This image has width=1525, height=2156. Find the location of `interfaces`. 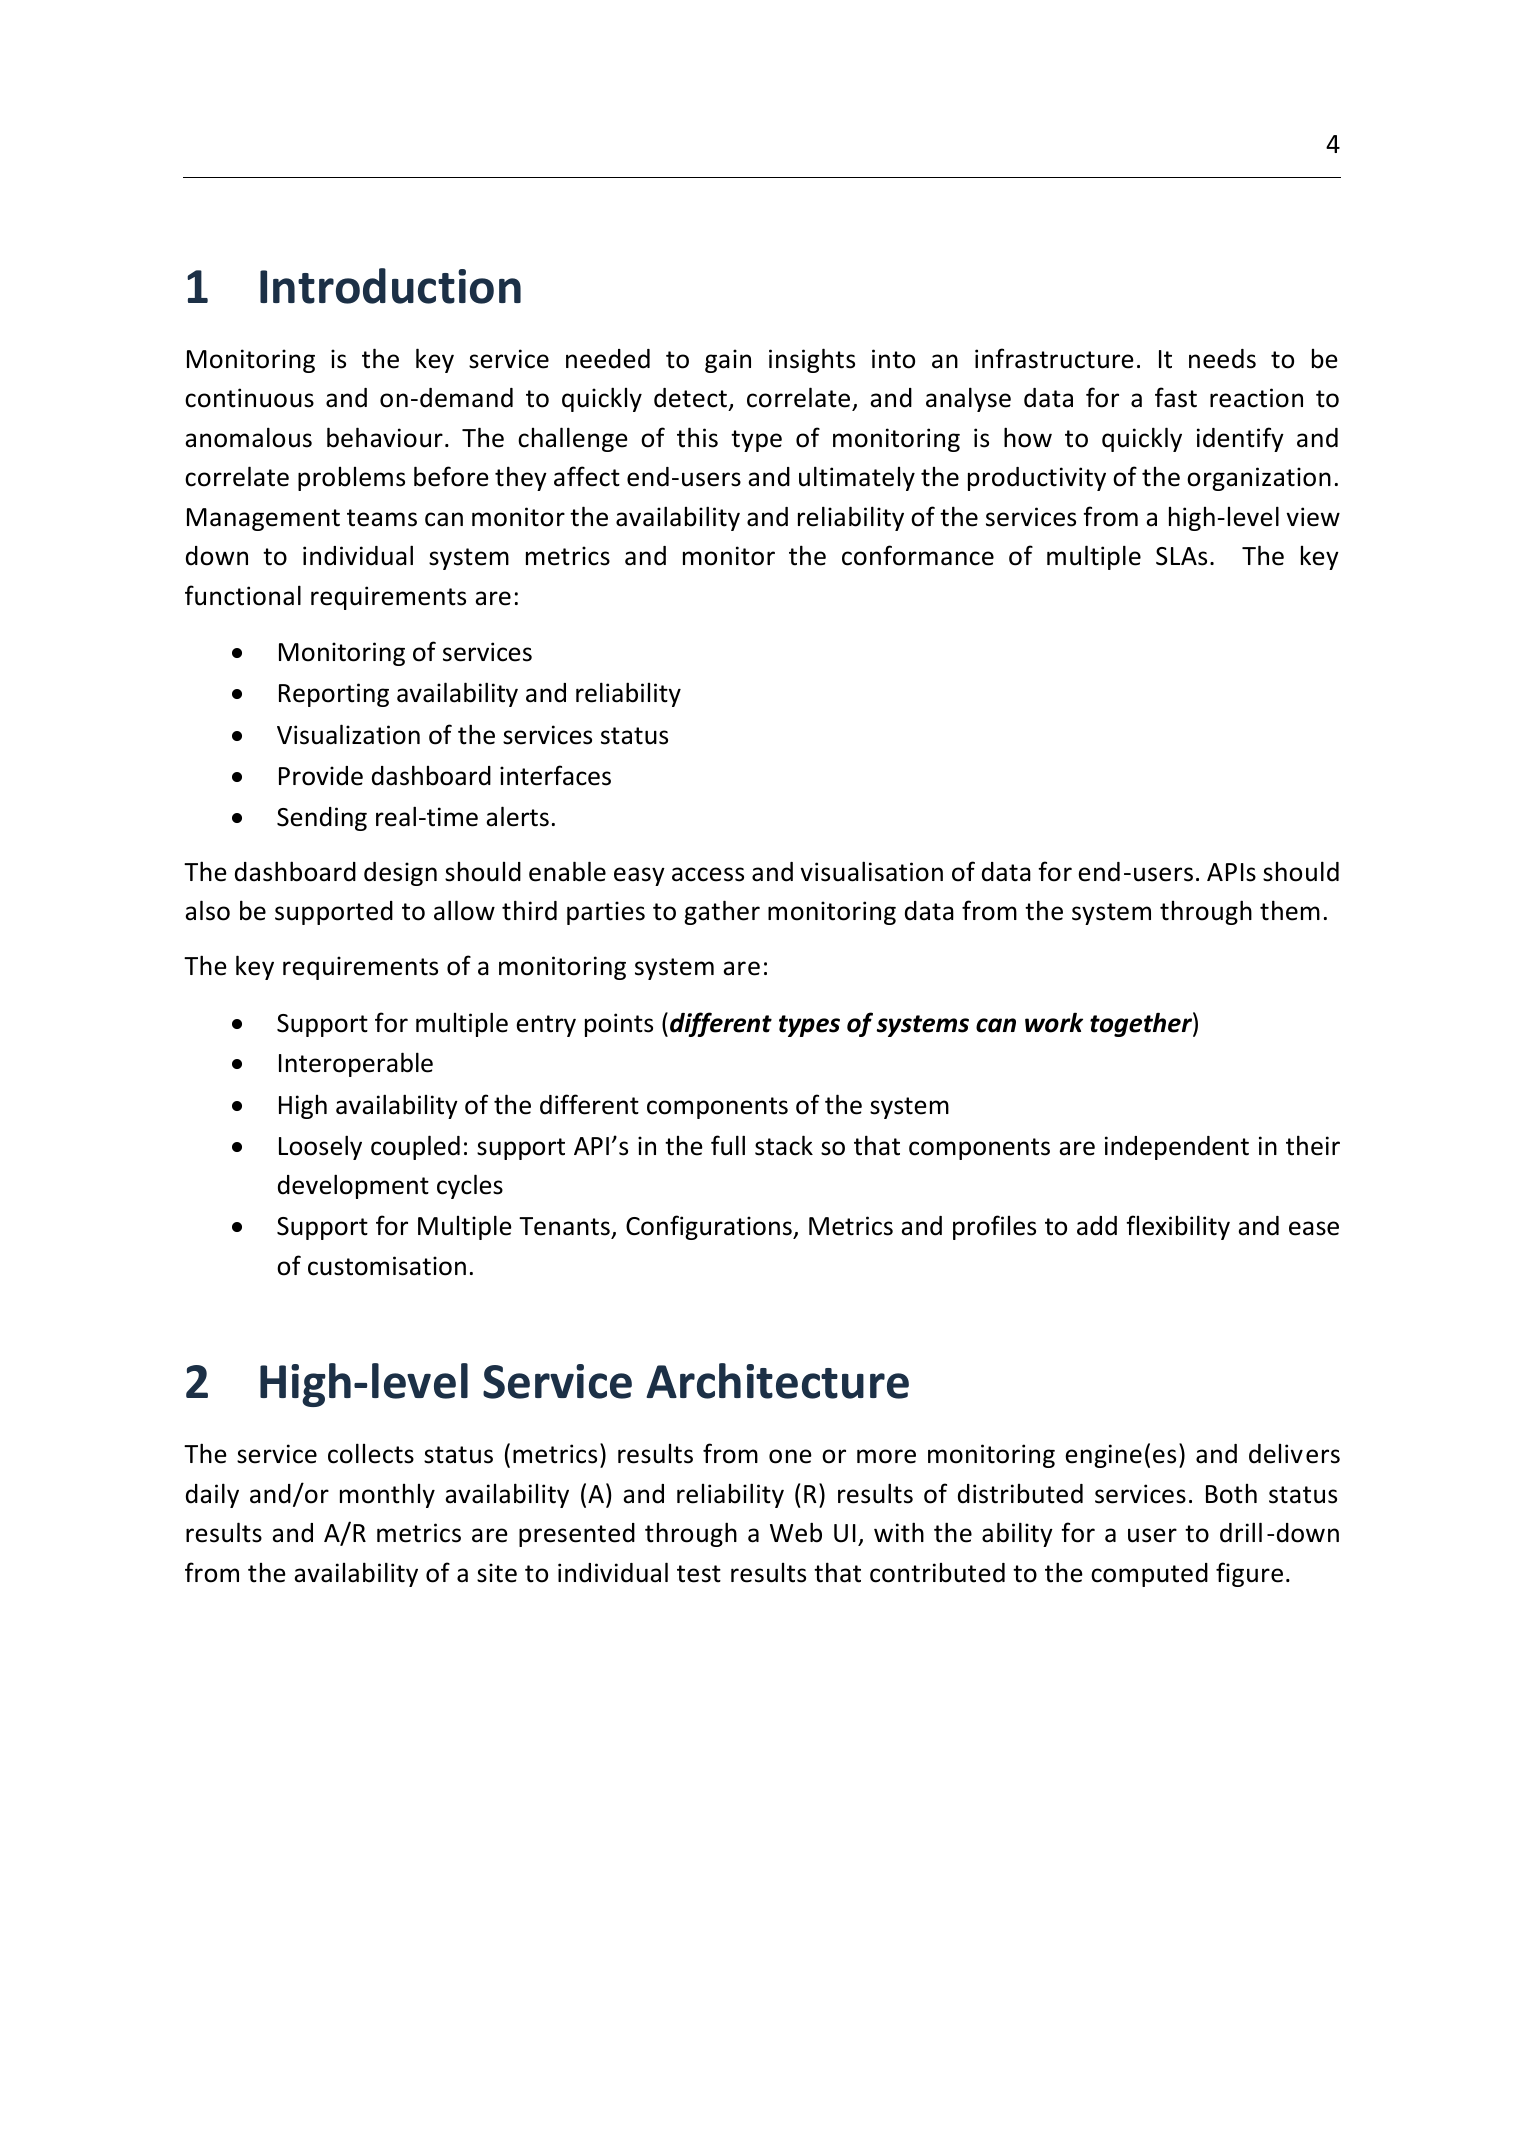

interfaces is located at coordinates (555, 775).
